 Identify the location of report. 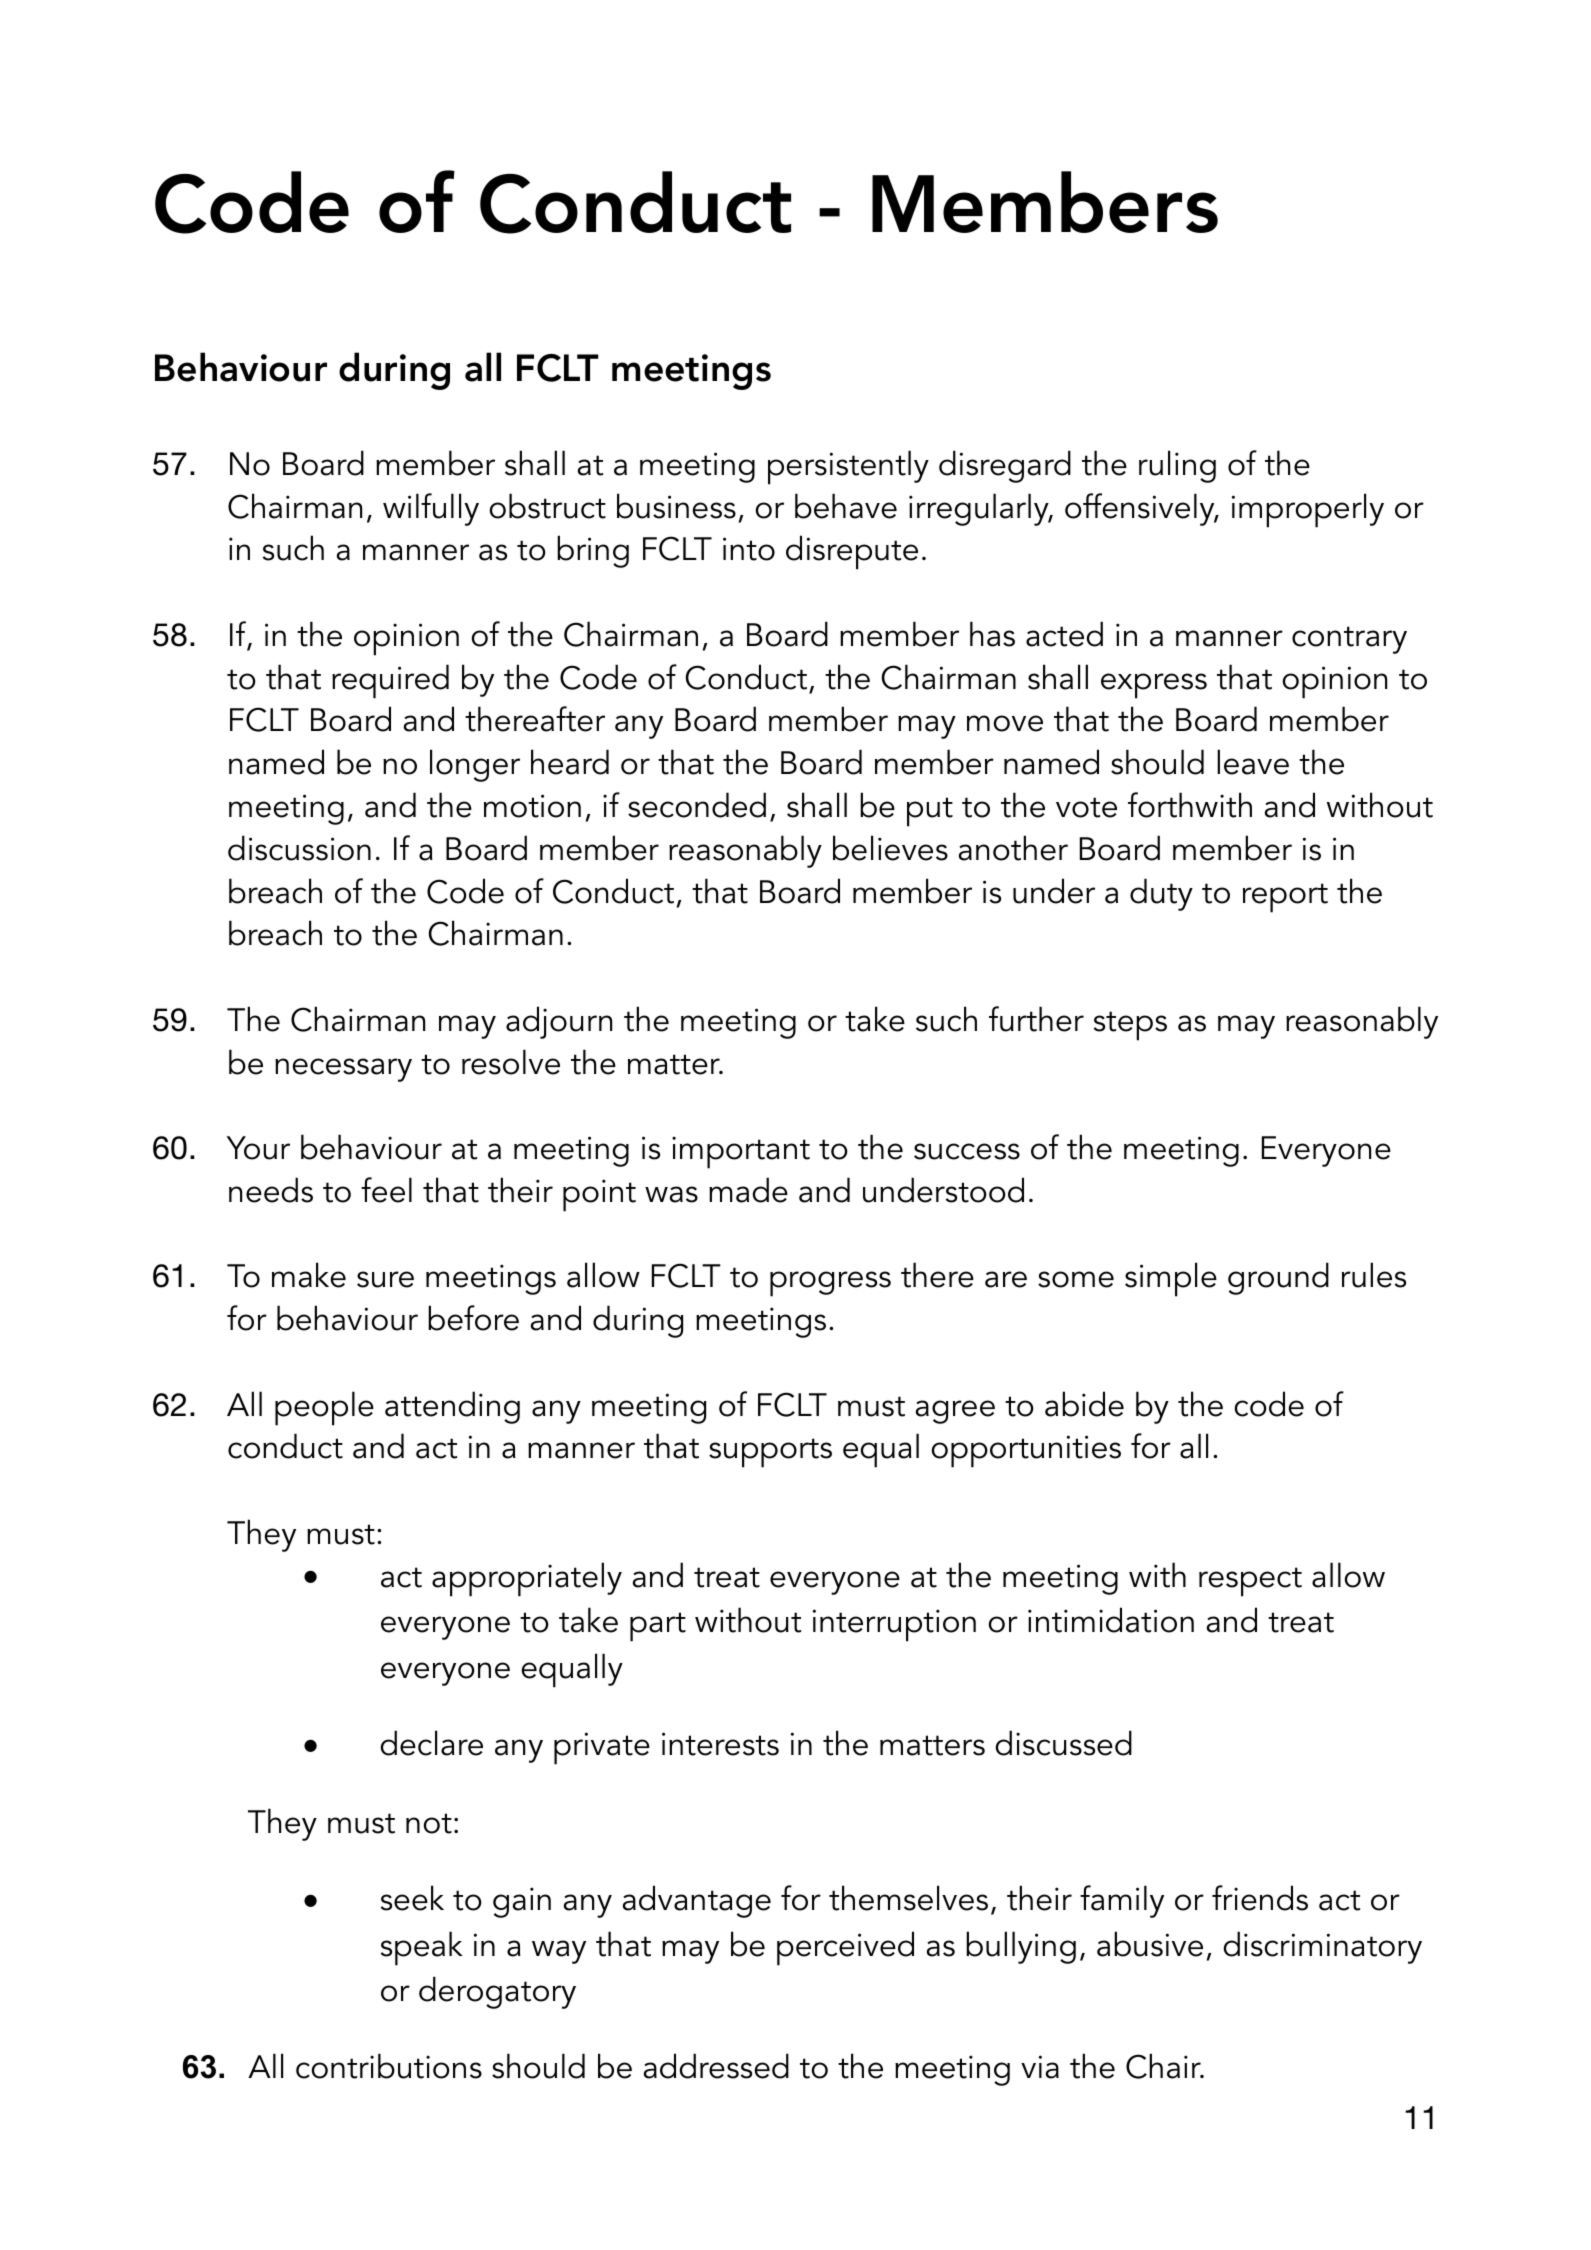
(1285, 898).
